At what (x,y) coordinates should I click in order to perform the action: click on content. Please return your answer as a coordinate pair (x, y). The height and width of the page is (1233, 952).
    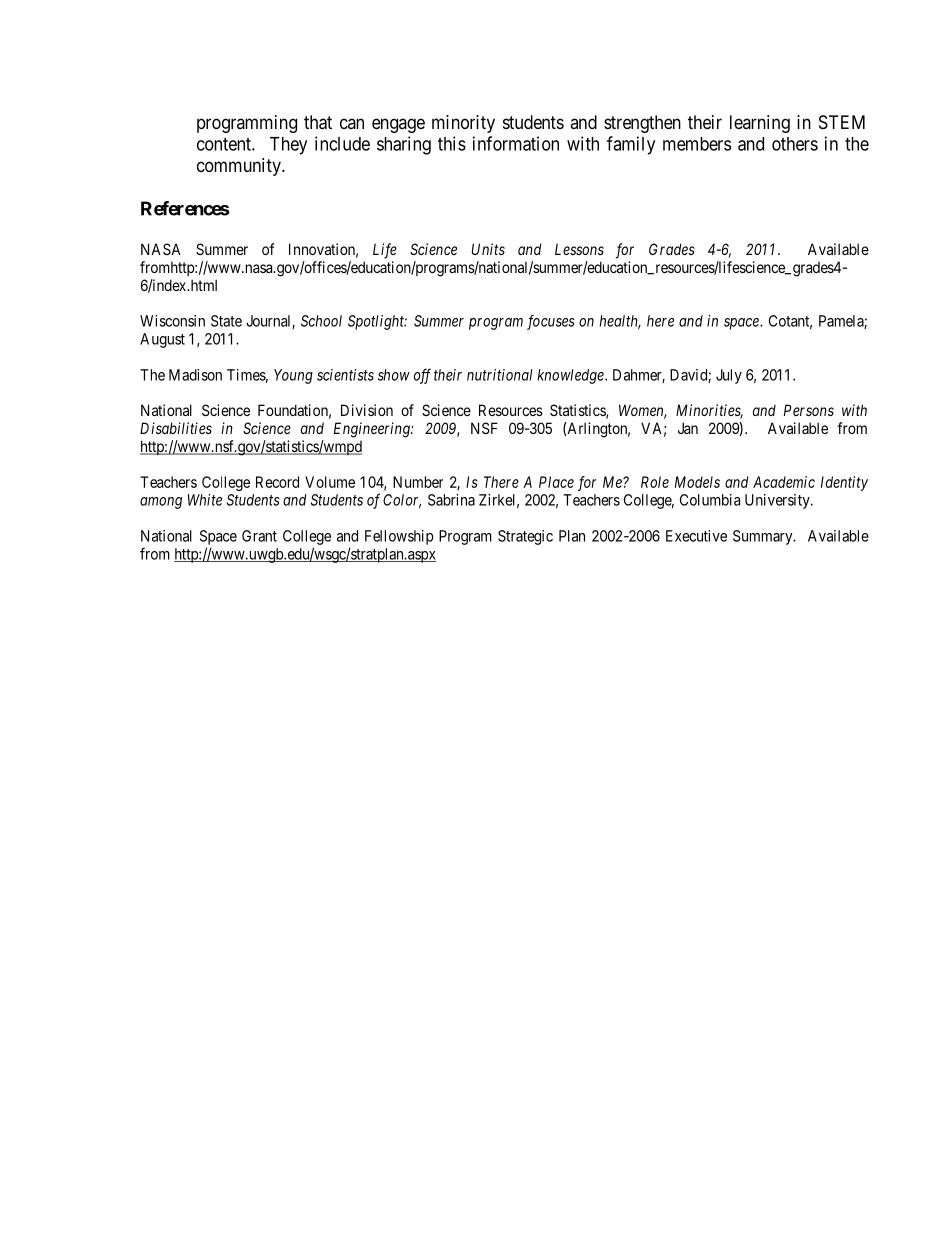
    Looking at the image, I should click on (225, 144).
